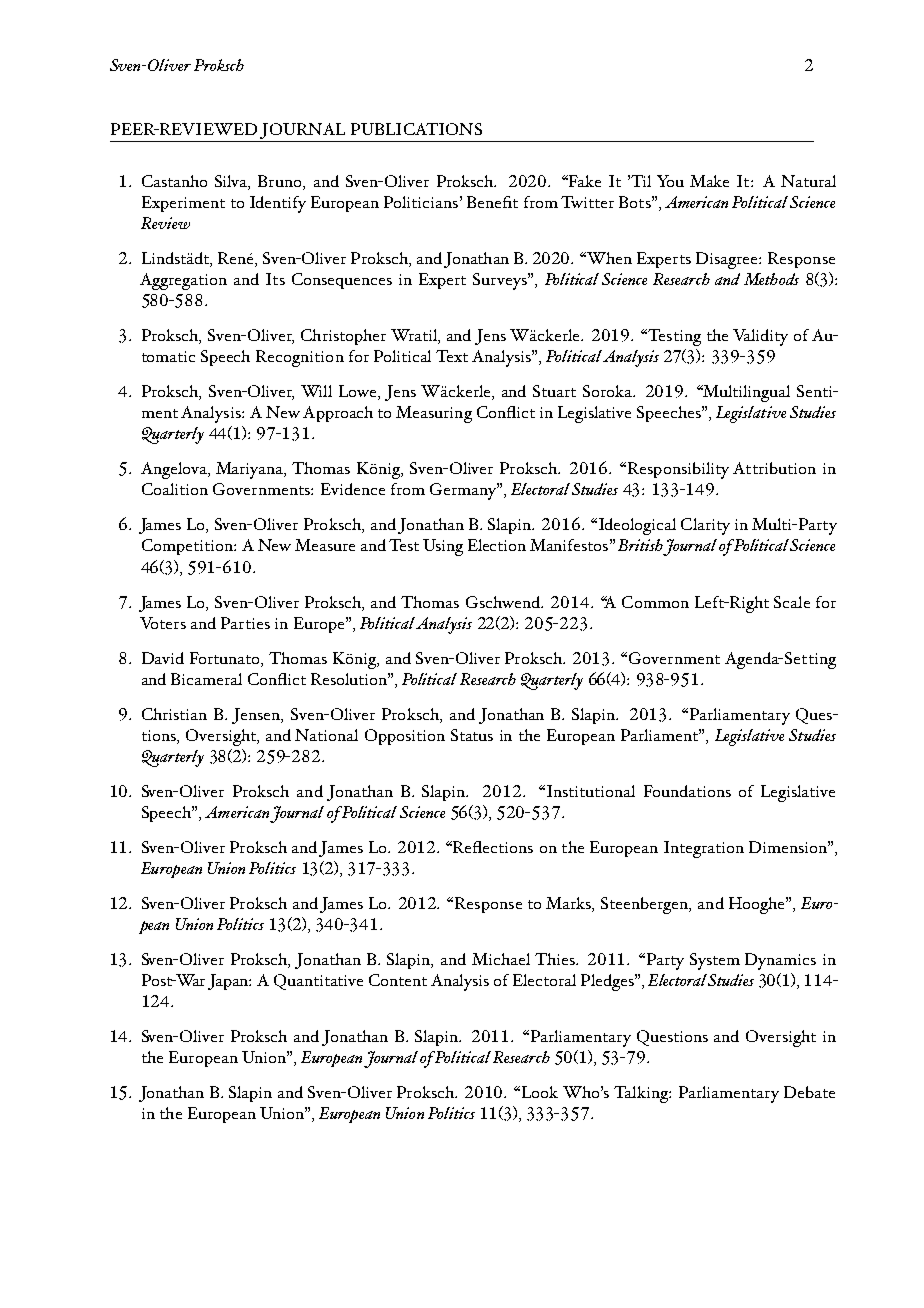  What do you see at coordinates (434, 414) in the screenshot?
I see `Measuring` at bounding box center [434, 414].
